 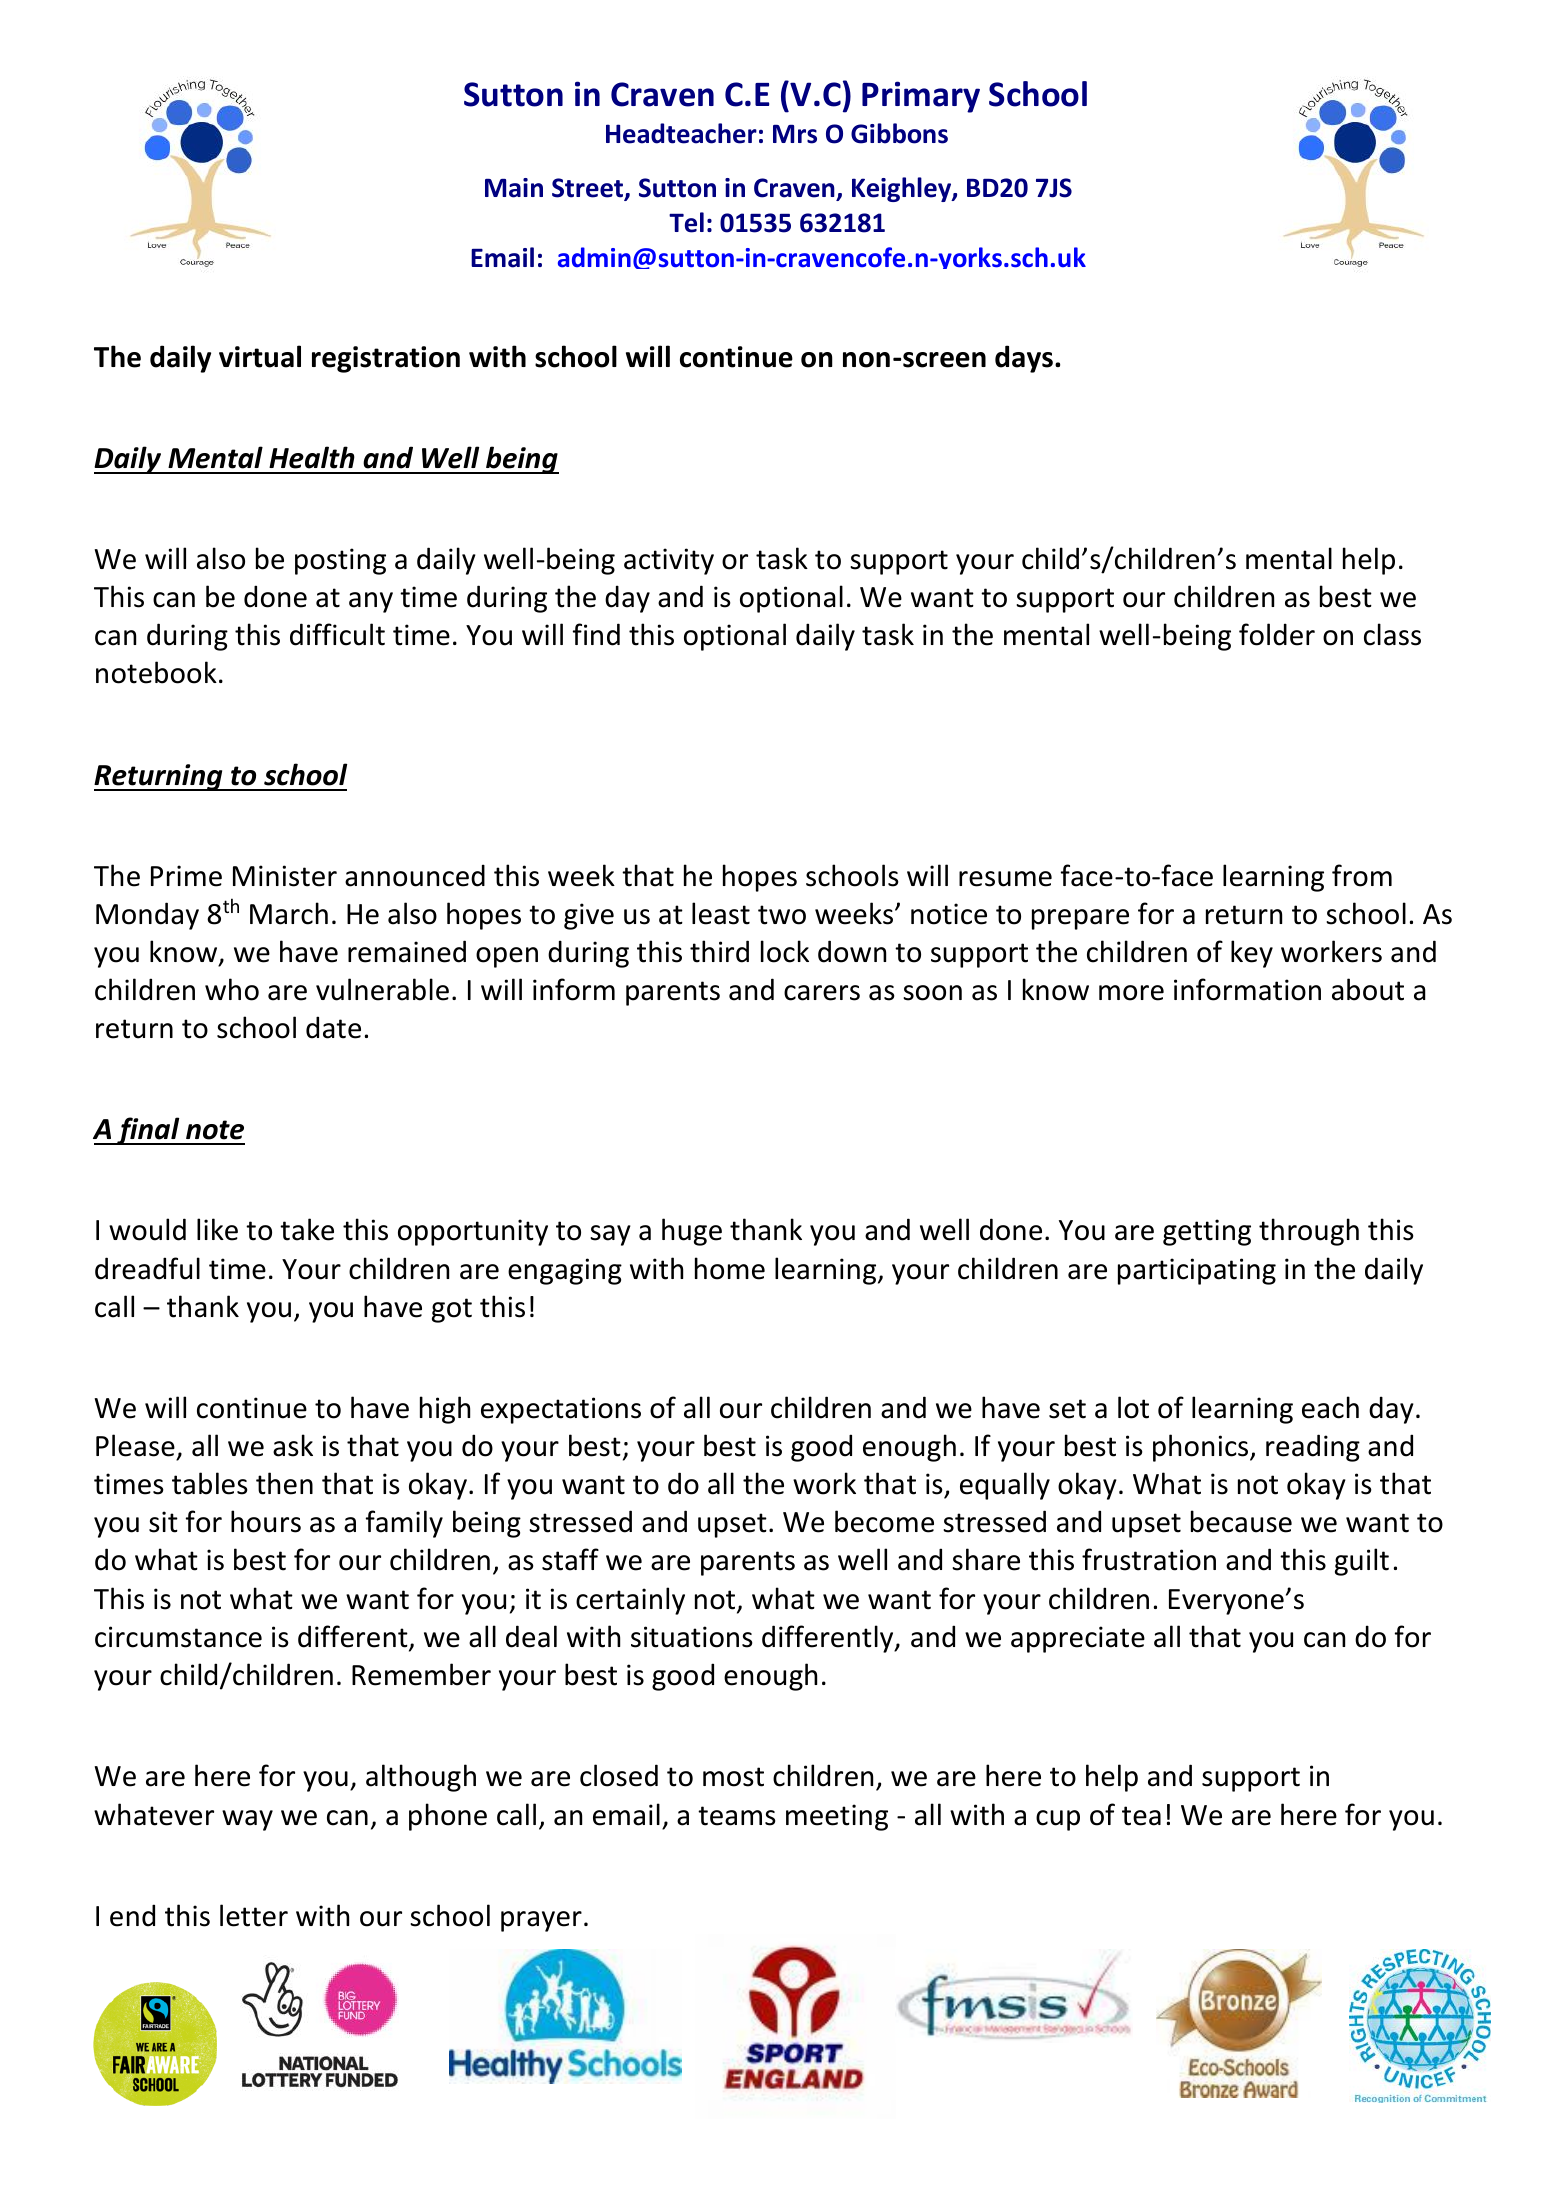 What do you see at coordinates (1252, 954) in the screenshot?
I see `key` at bounding box center [1252, 954].
